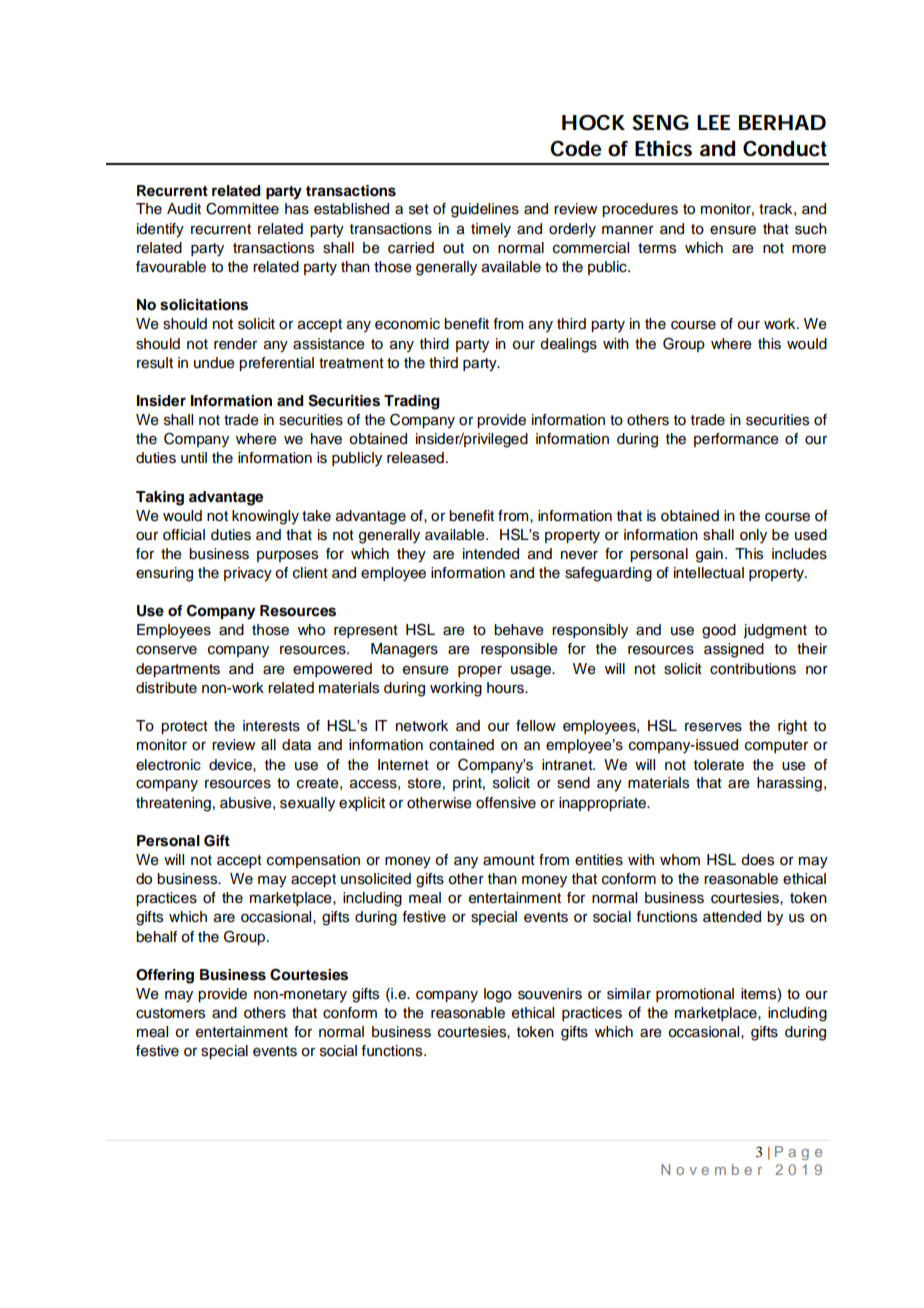 The width and height of the page is (924, 1308). What do you see at coordinates (736, 440) in the page?
I see `performance` at bounding box center [736, 440].
